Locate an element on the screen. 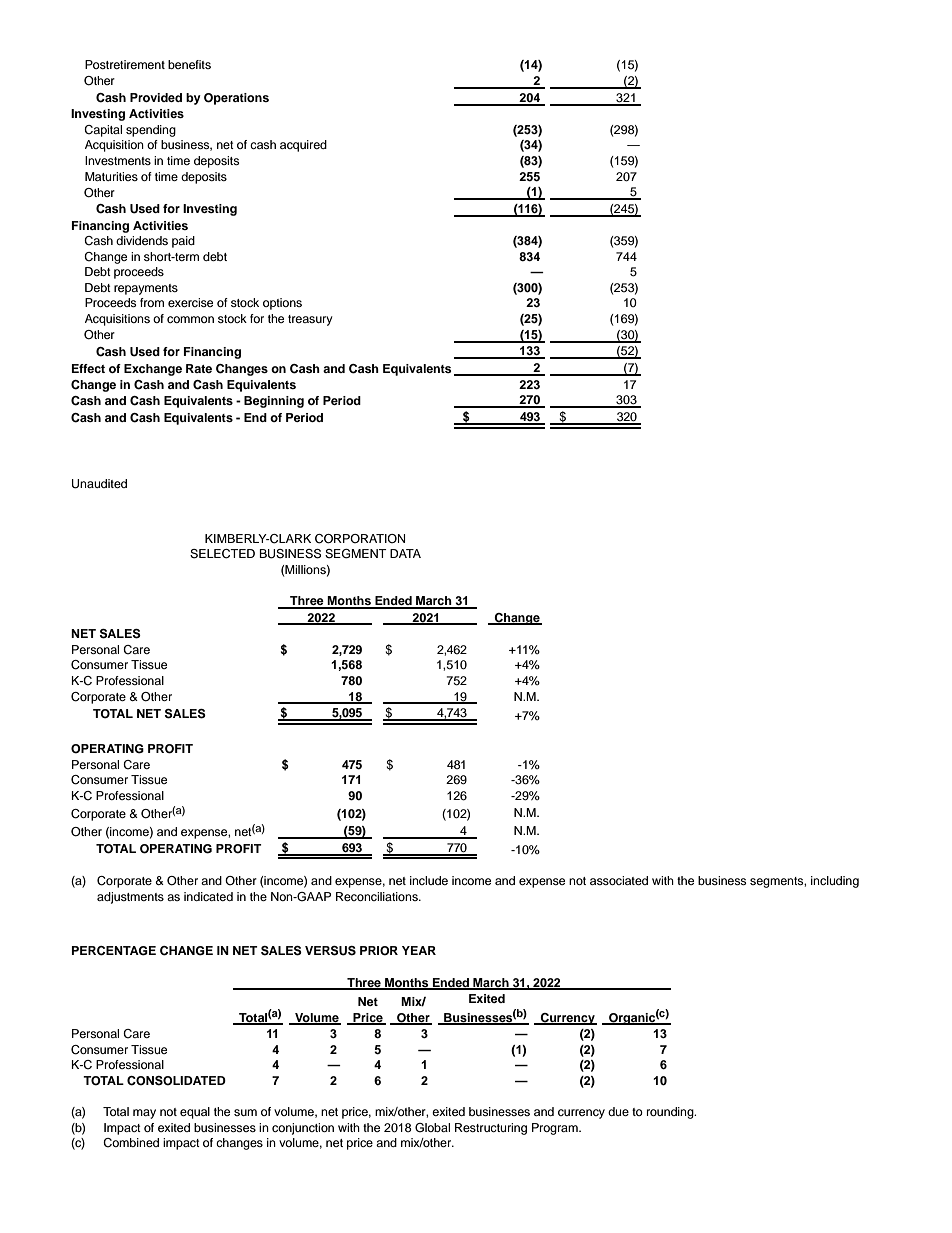  acquired is located at coordinates (303, 146).
